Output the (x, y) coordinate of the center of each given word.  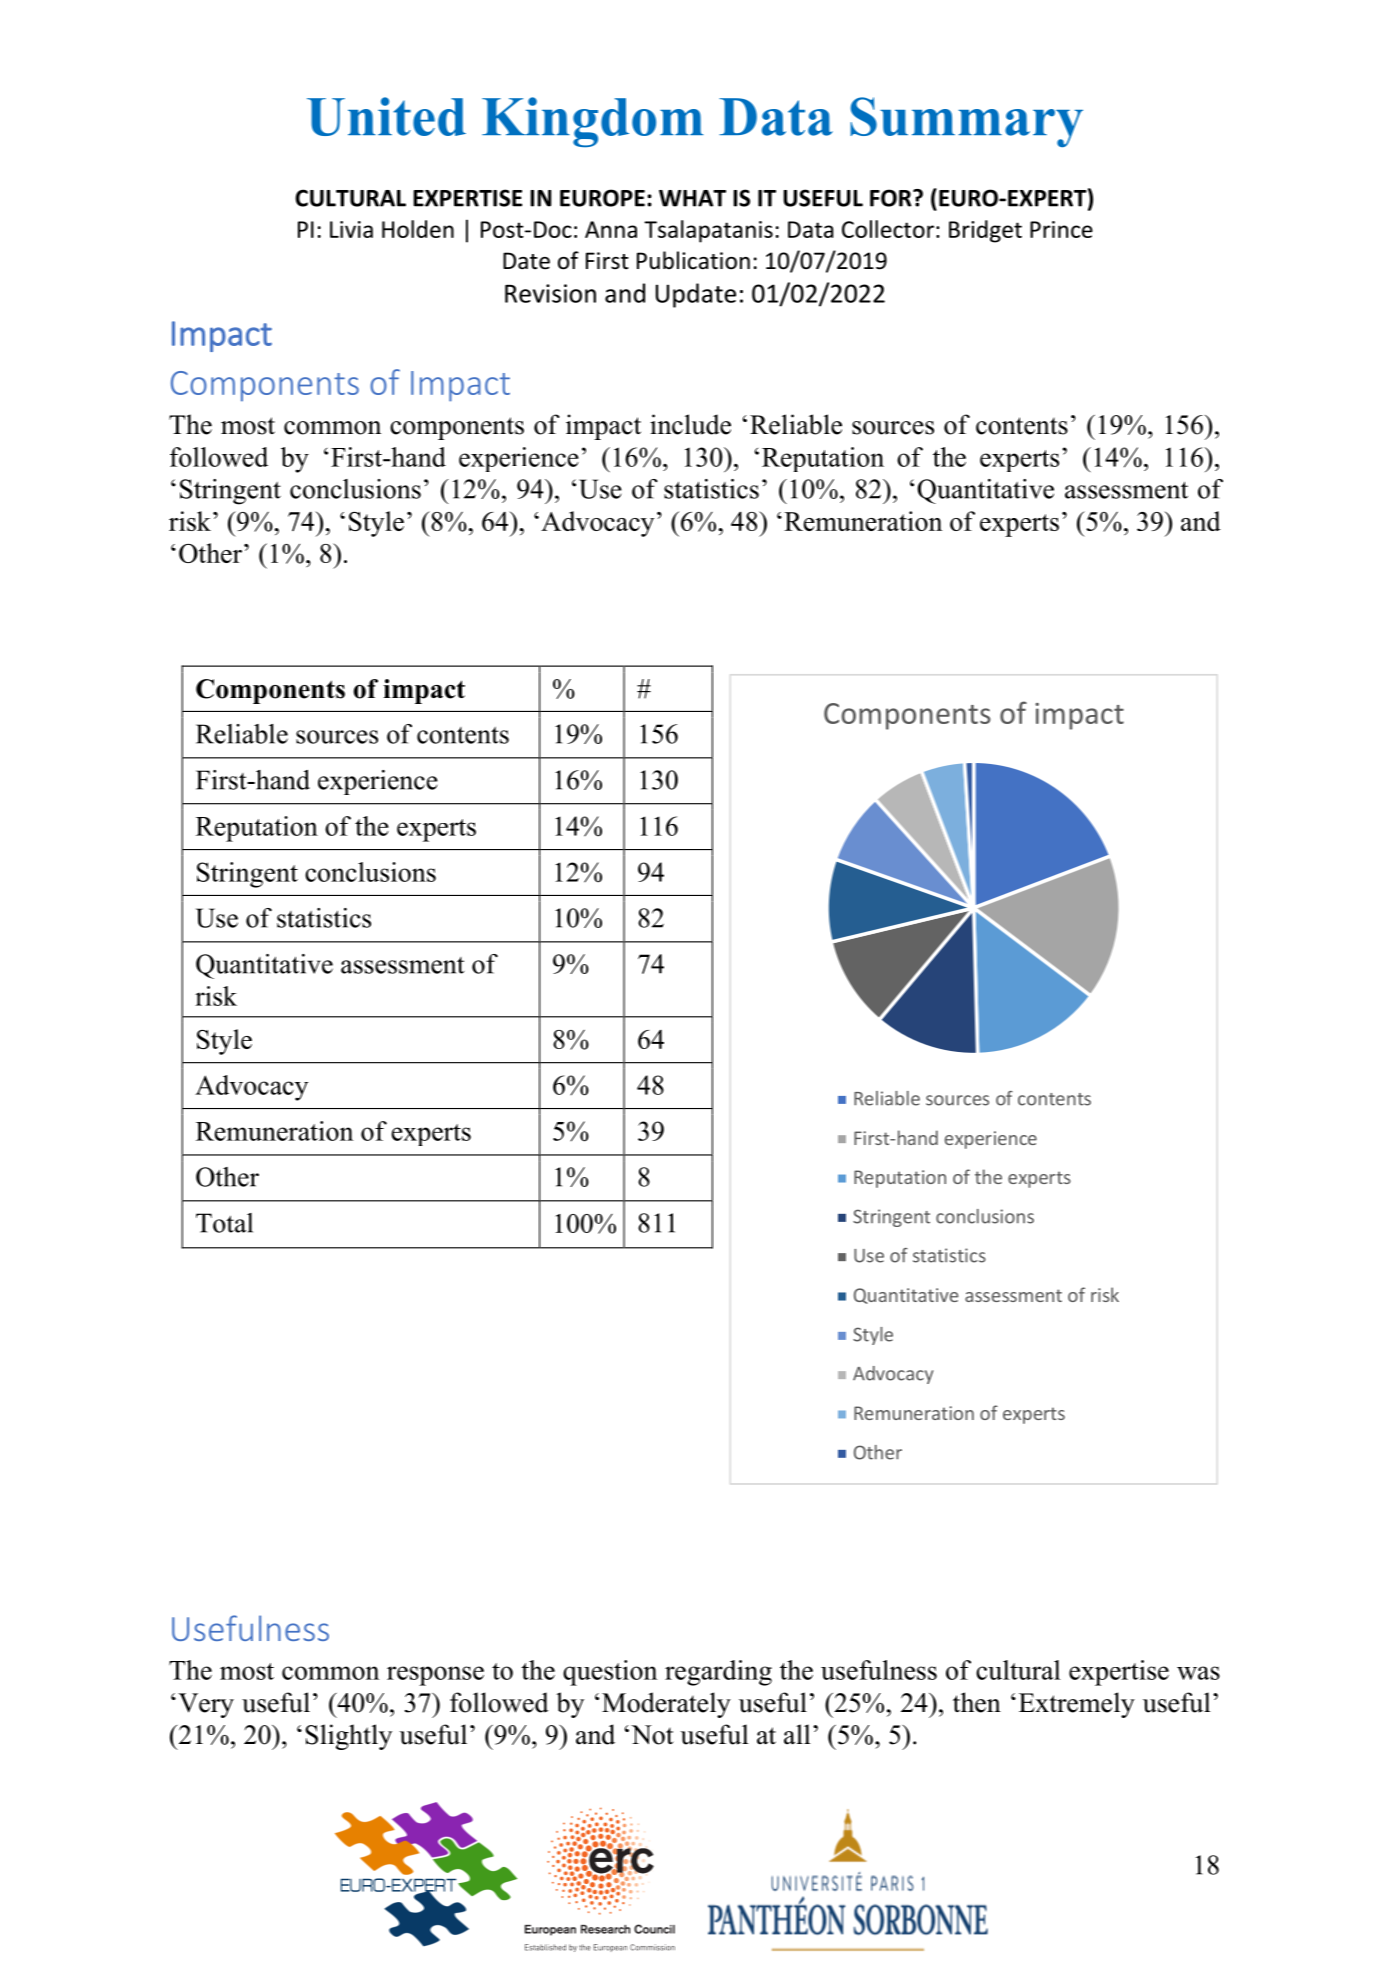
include (690, 424)
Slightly (348, 1737)
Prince (1061, 229)
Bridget (985, 231)
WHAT (692, 198)
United (386, 116)
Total (224, 1223)
